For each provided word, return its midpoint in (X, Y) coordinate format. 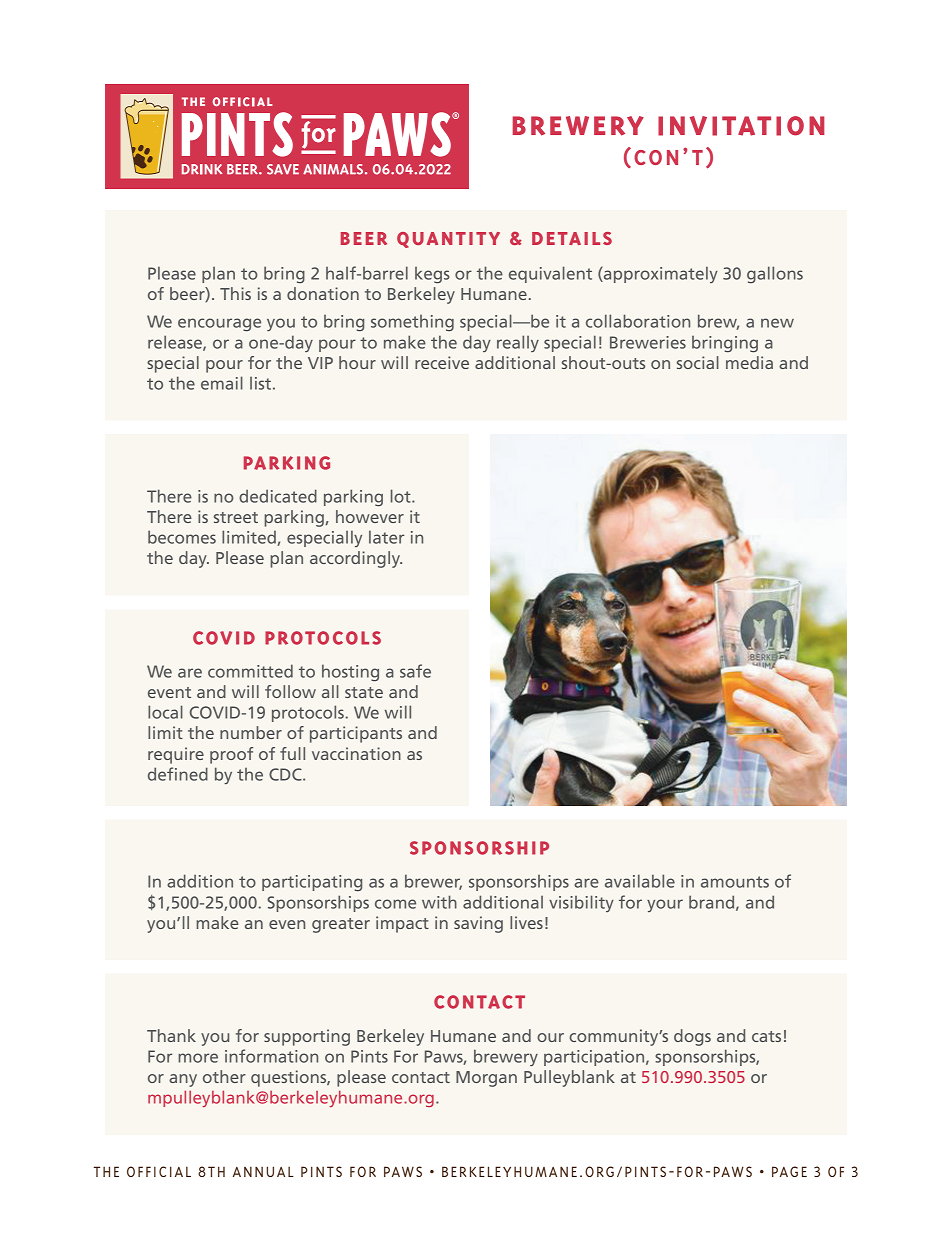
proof (231, 755)
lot (402, 496)
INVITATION (741, 126)
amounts (735, 882)
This (235, 293)
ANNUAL (263, 1171)
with (439, 902)
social (698, 362)
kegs (432, 275)
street (236, 517)
